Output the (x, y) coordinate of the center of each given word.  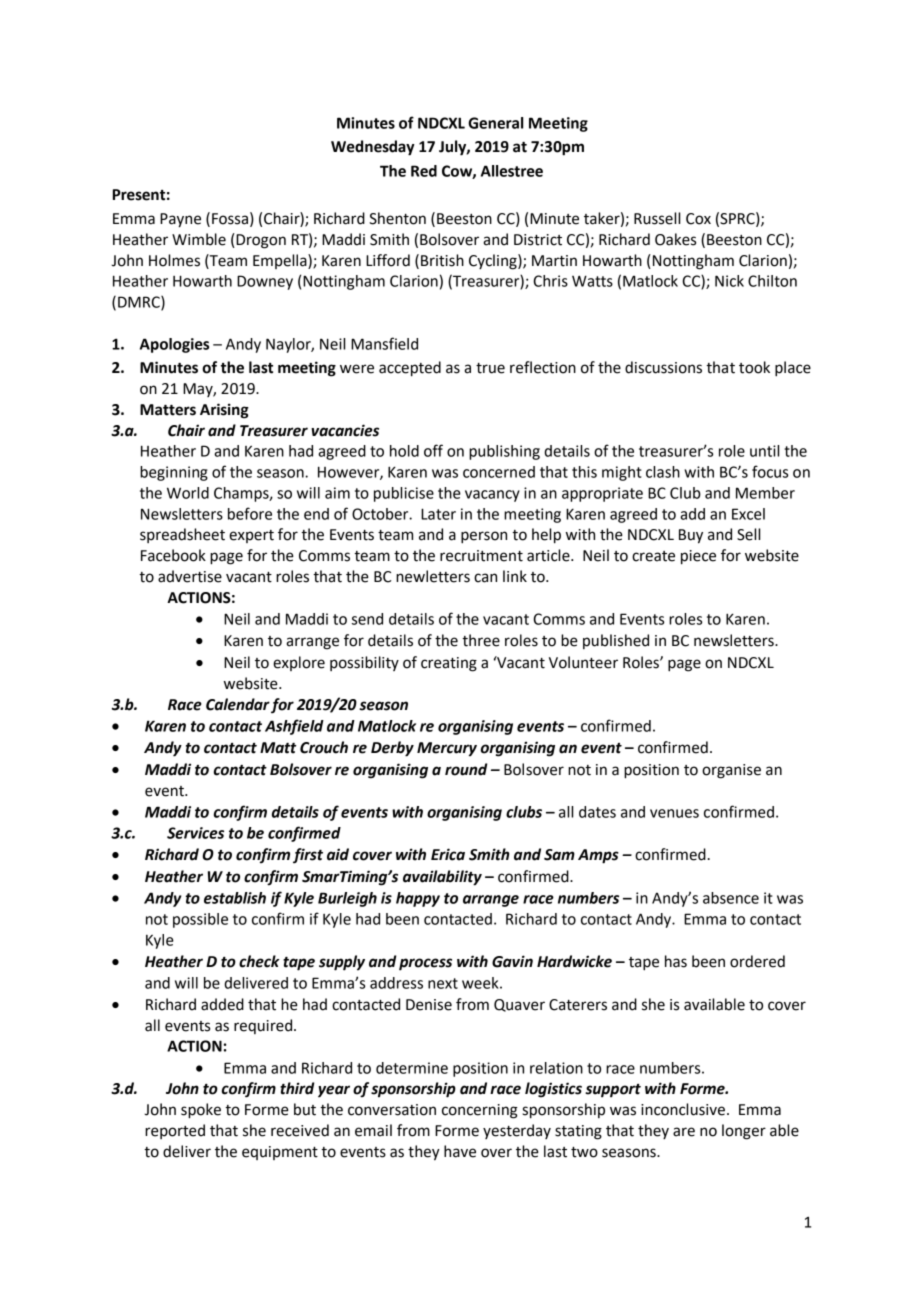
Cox (698, 219)
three (481, 640)
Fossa (230, 219)
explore (299, 663)
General (495, 123)
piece (698, 557)
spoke (201, 1111)
